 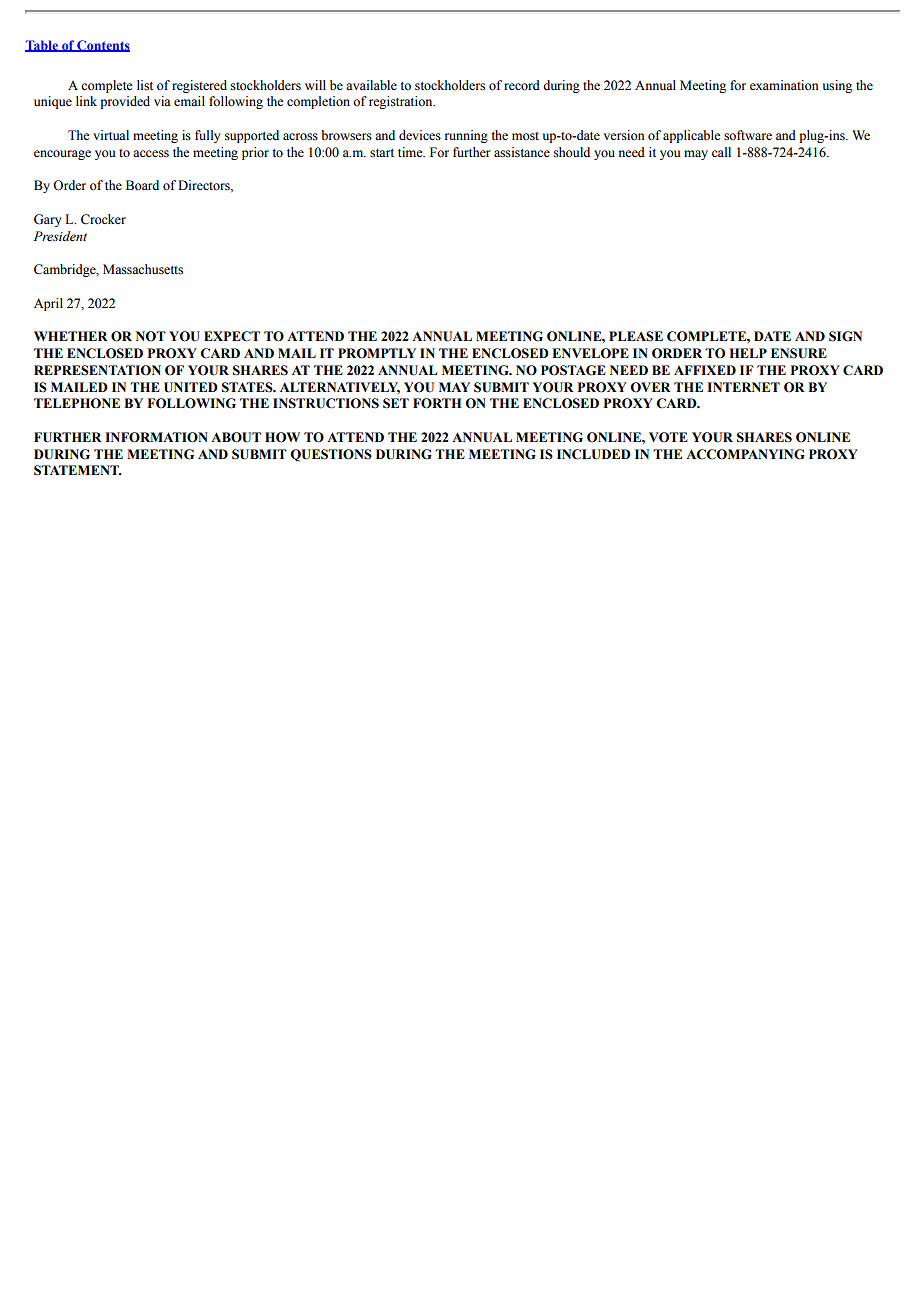 What do you see at coordinates (77, 470) in the screenshot?
I see `STATEMENT` at bounding box center [77, 470].
